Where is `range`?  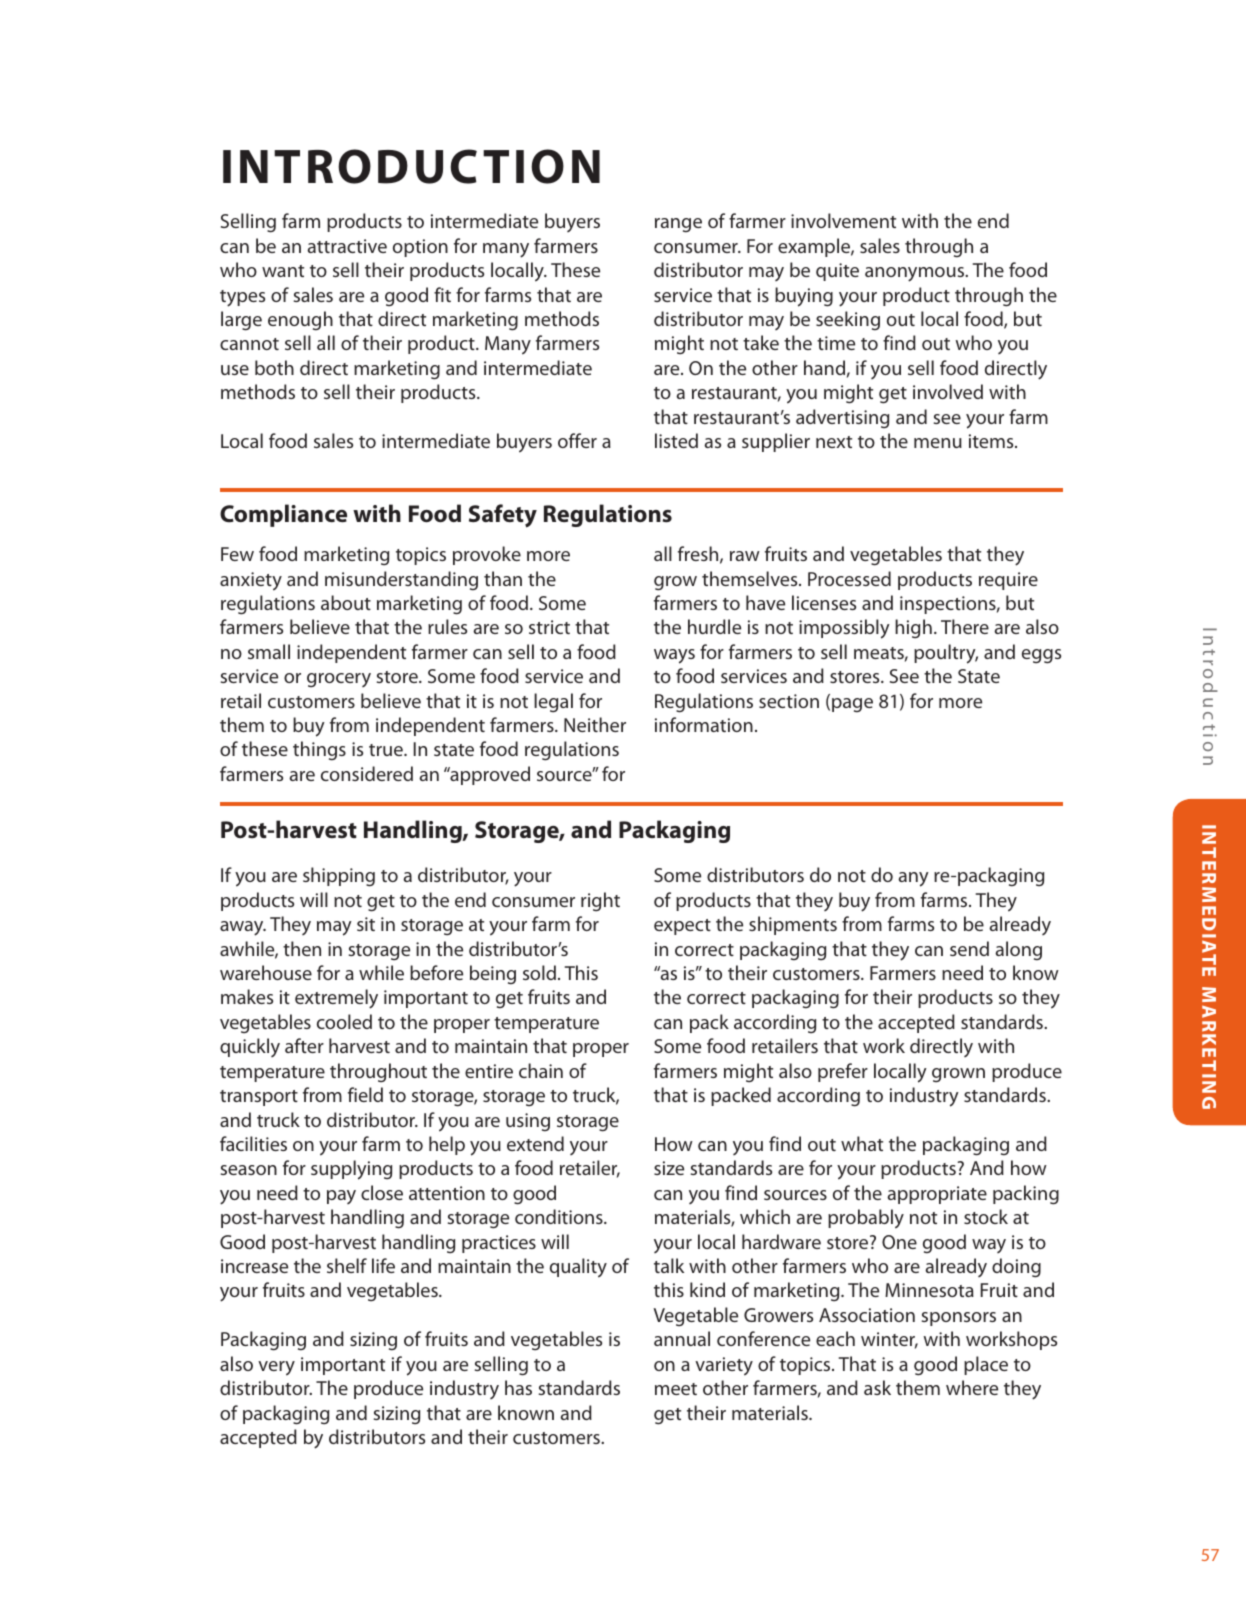 range is located at coordinates (678, 225).
